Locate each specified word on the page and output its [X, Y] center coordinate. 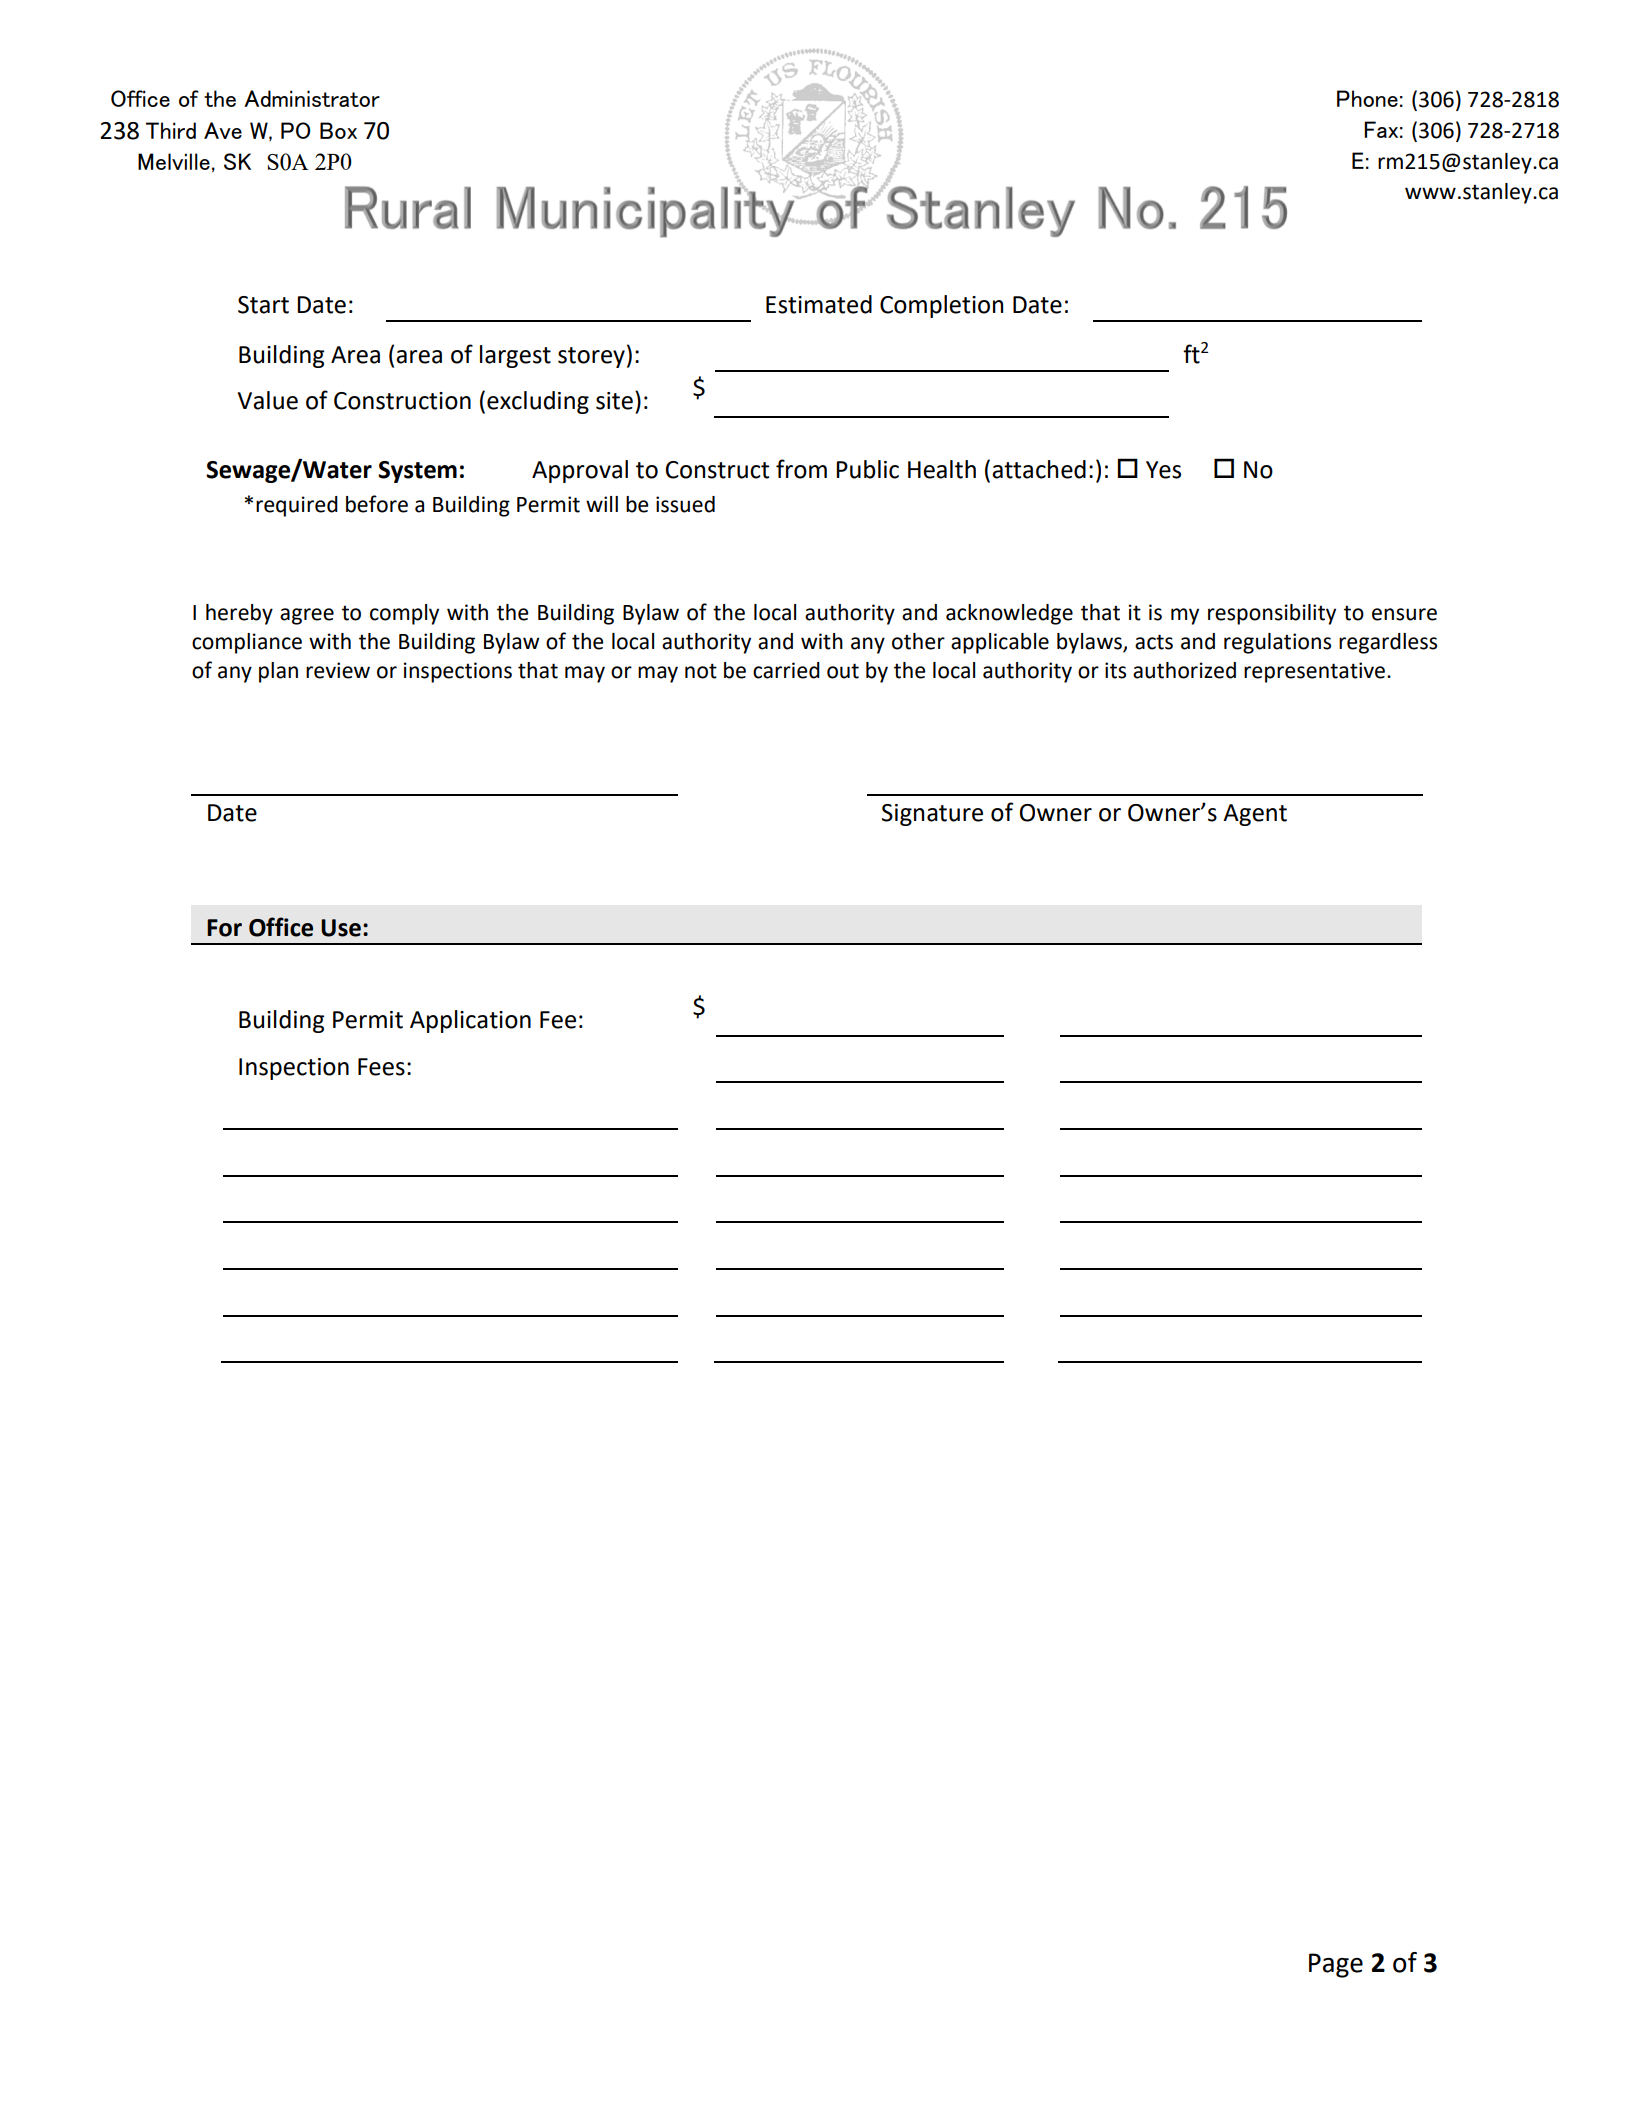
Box [338, 130]
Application [470, 1021]
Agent [1255, 815]
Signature [932, 815]
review [338, 670]
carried [786, 670]
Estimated [819, 304]
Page [1336, 1965]
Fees [381, 1067]
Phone [1367, 98]
